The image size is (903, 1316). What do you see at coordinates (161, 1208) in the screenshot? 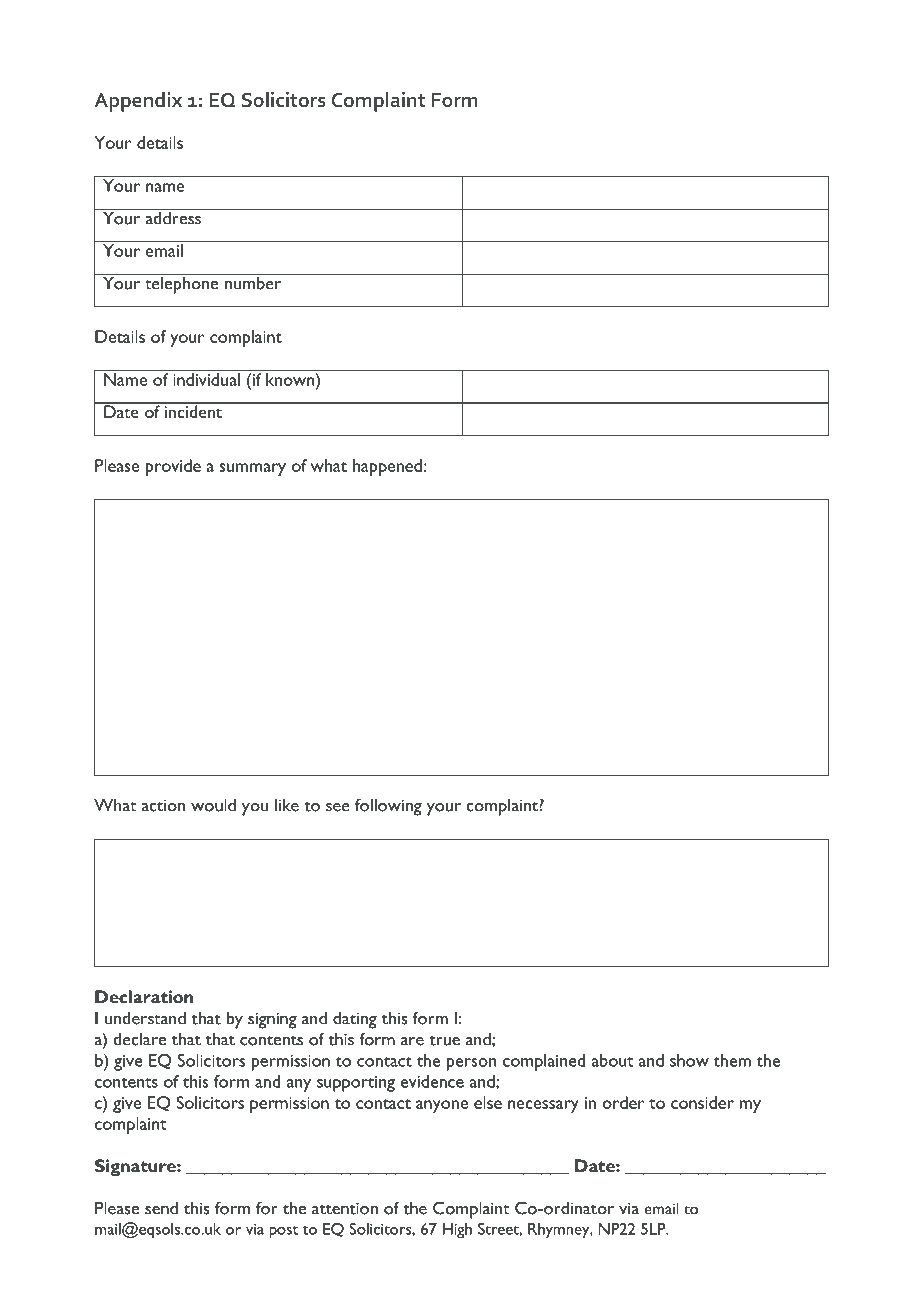
I see `send` at bounding box center [161, 1208].
